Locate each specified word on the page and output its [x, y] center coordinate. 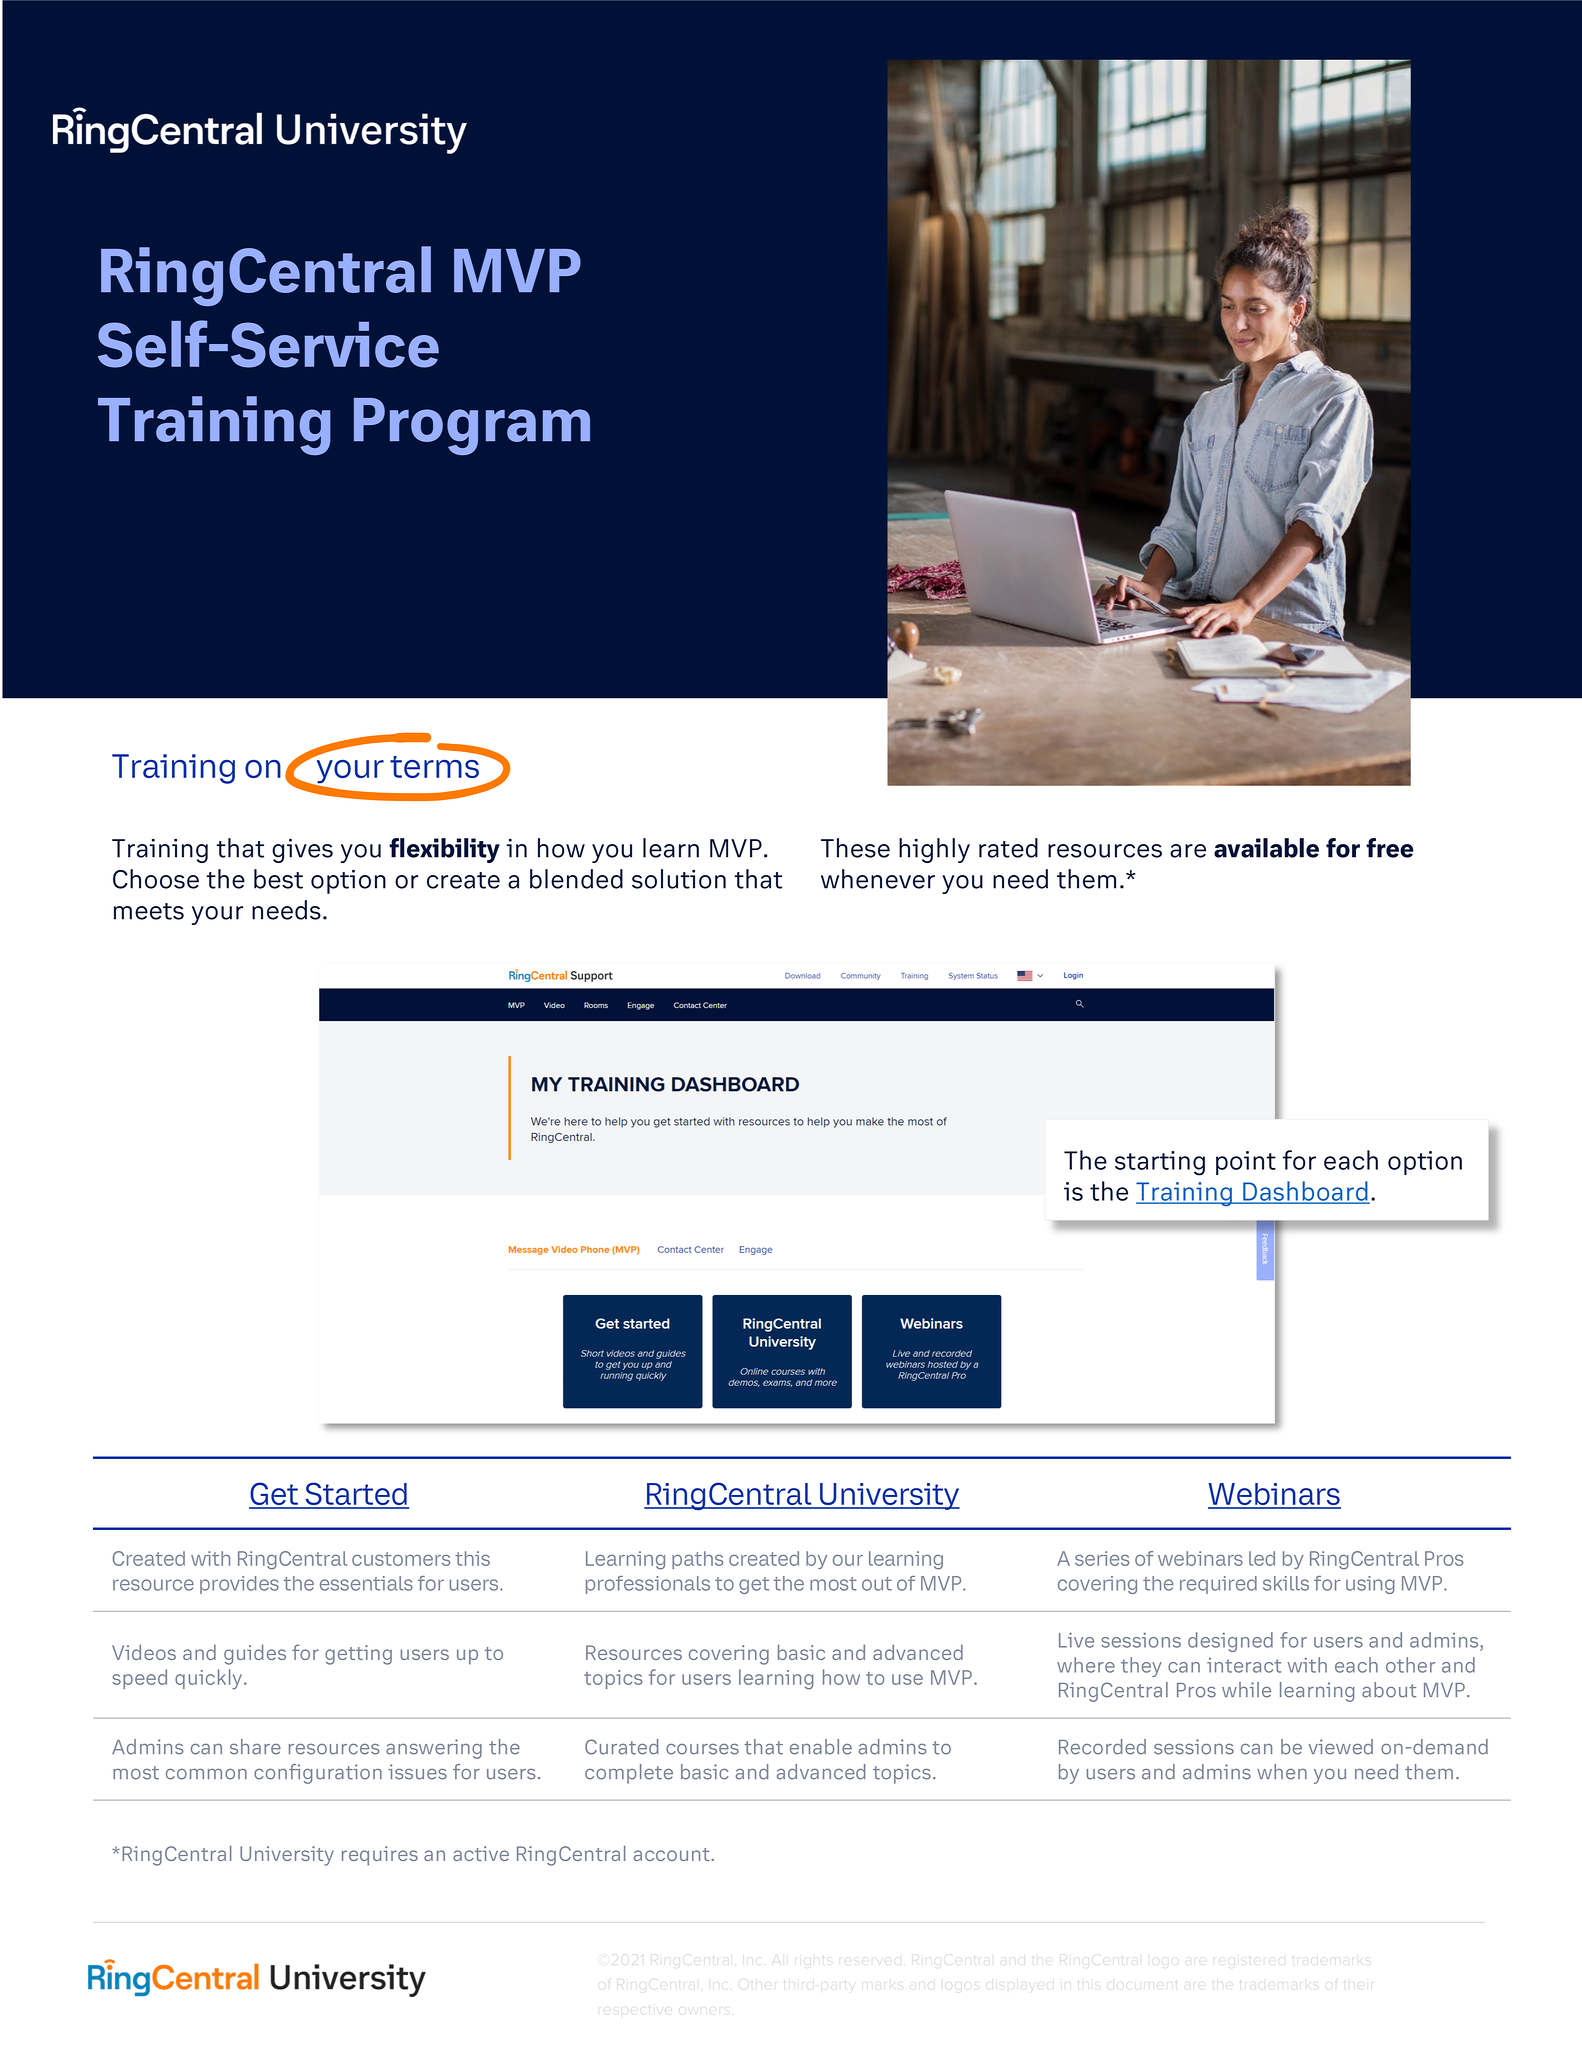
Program [472, 426]
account [673, 1854]
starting [1160, 1163]
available [1266, 848]
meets [149, 911]
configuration [318, 1774]
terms [435, 766]
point [1246, 1163]
